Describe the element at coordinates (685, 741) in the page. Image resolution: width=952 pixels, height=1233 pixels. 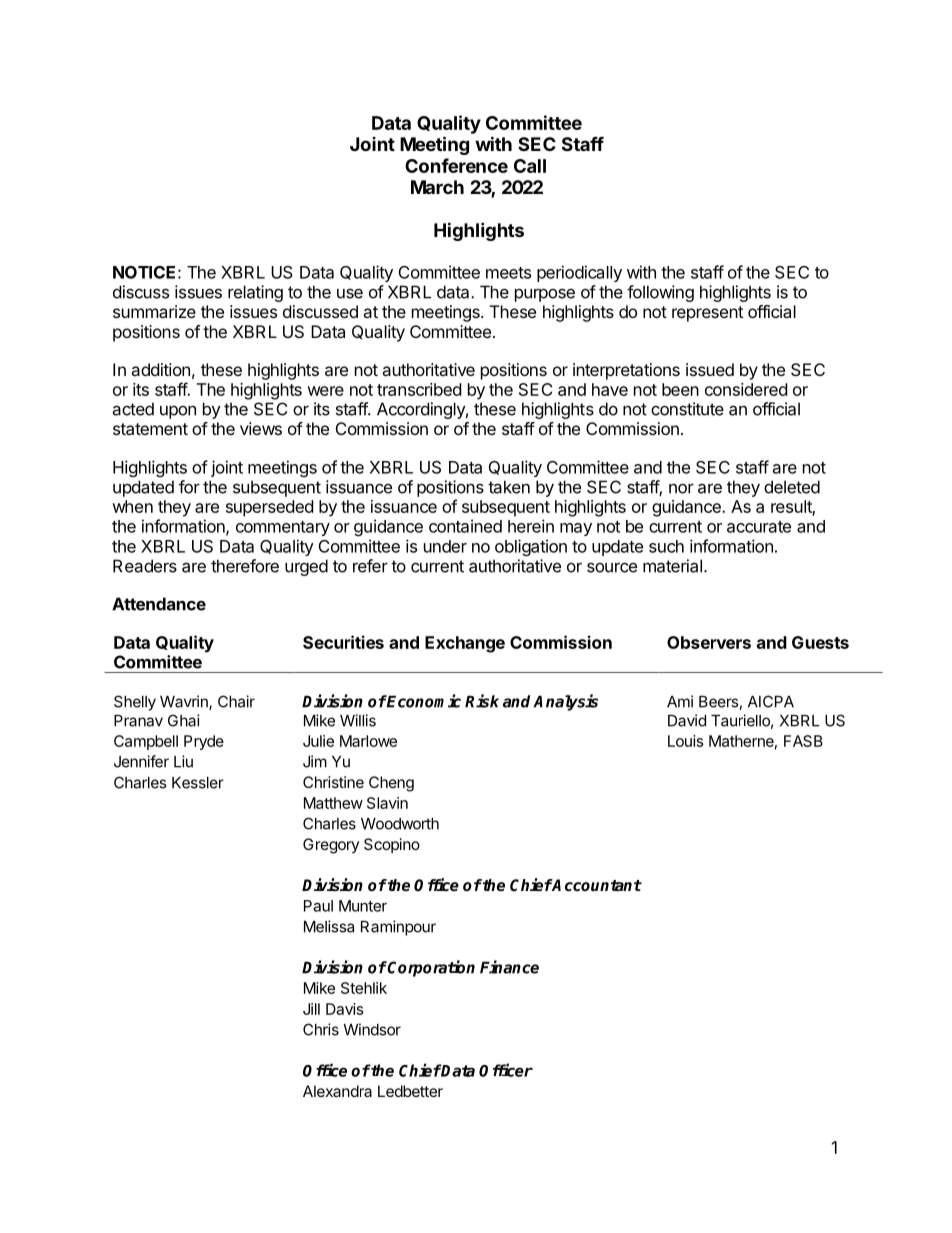
I see `Louis` at that location.
